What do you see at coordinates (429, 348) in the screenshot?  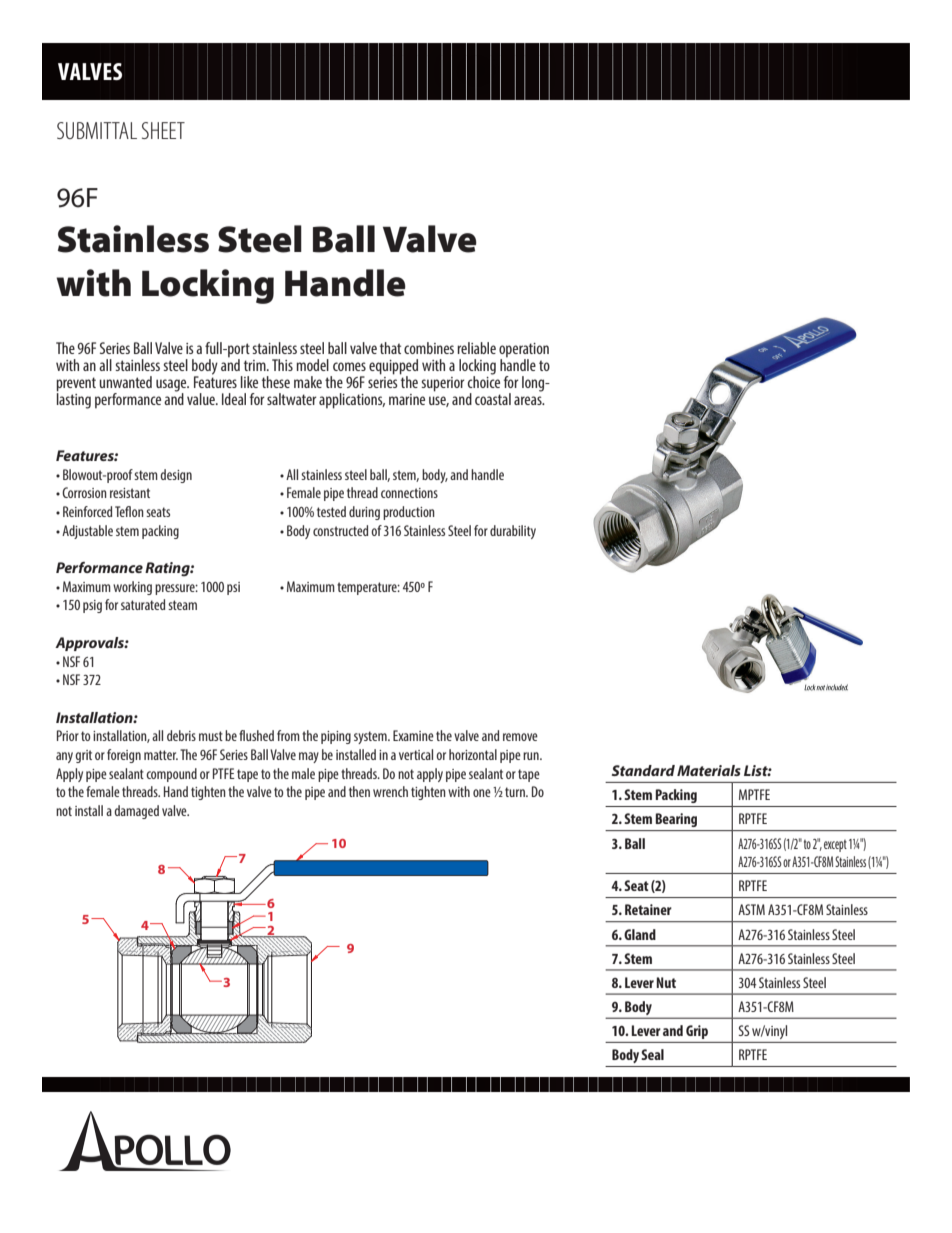 I see `combines` at bounding box center [429, 348].
